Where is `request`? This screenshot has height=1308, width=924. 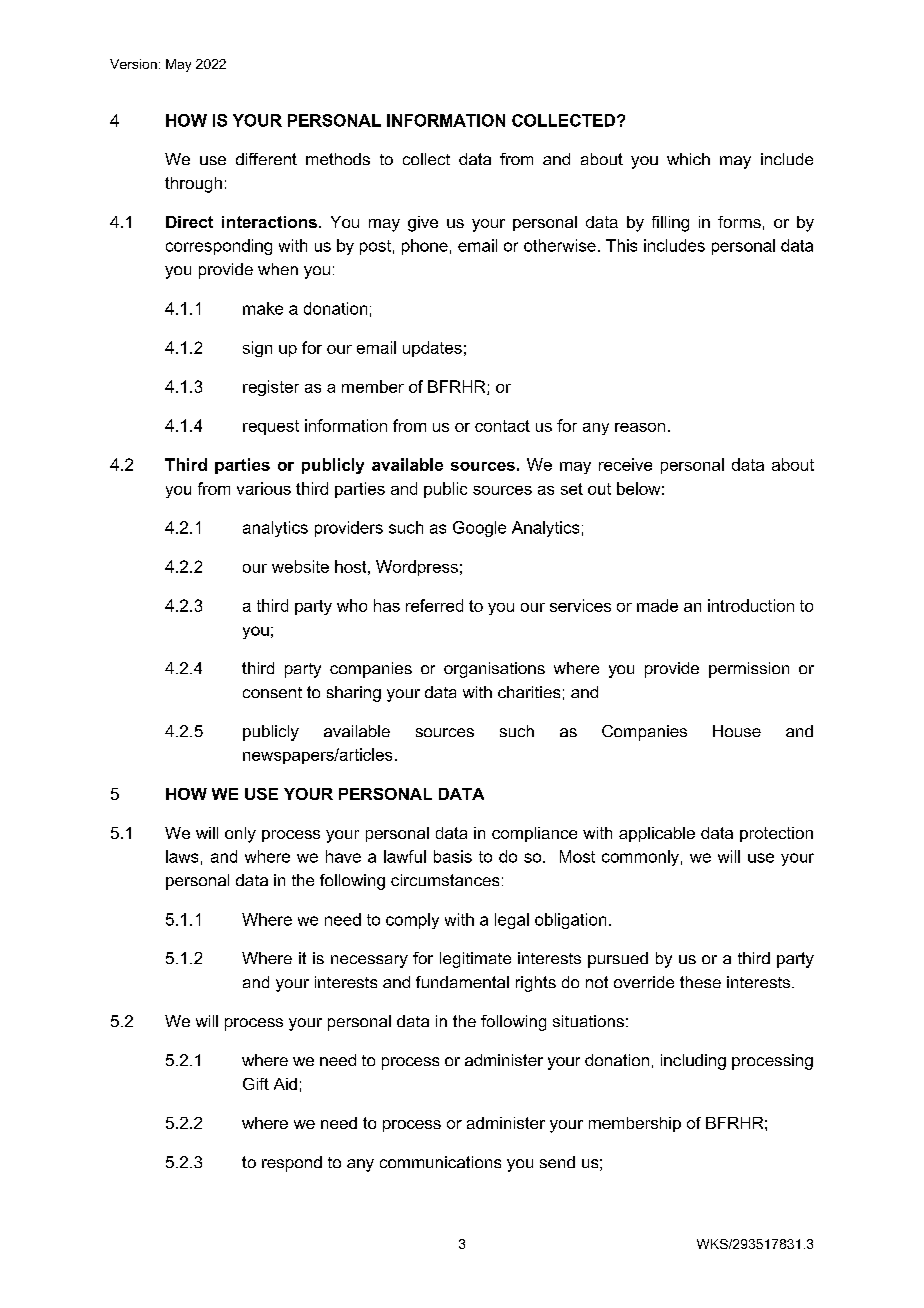 request is located at coordinates (271, 427).
